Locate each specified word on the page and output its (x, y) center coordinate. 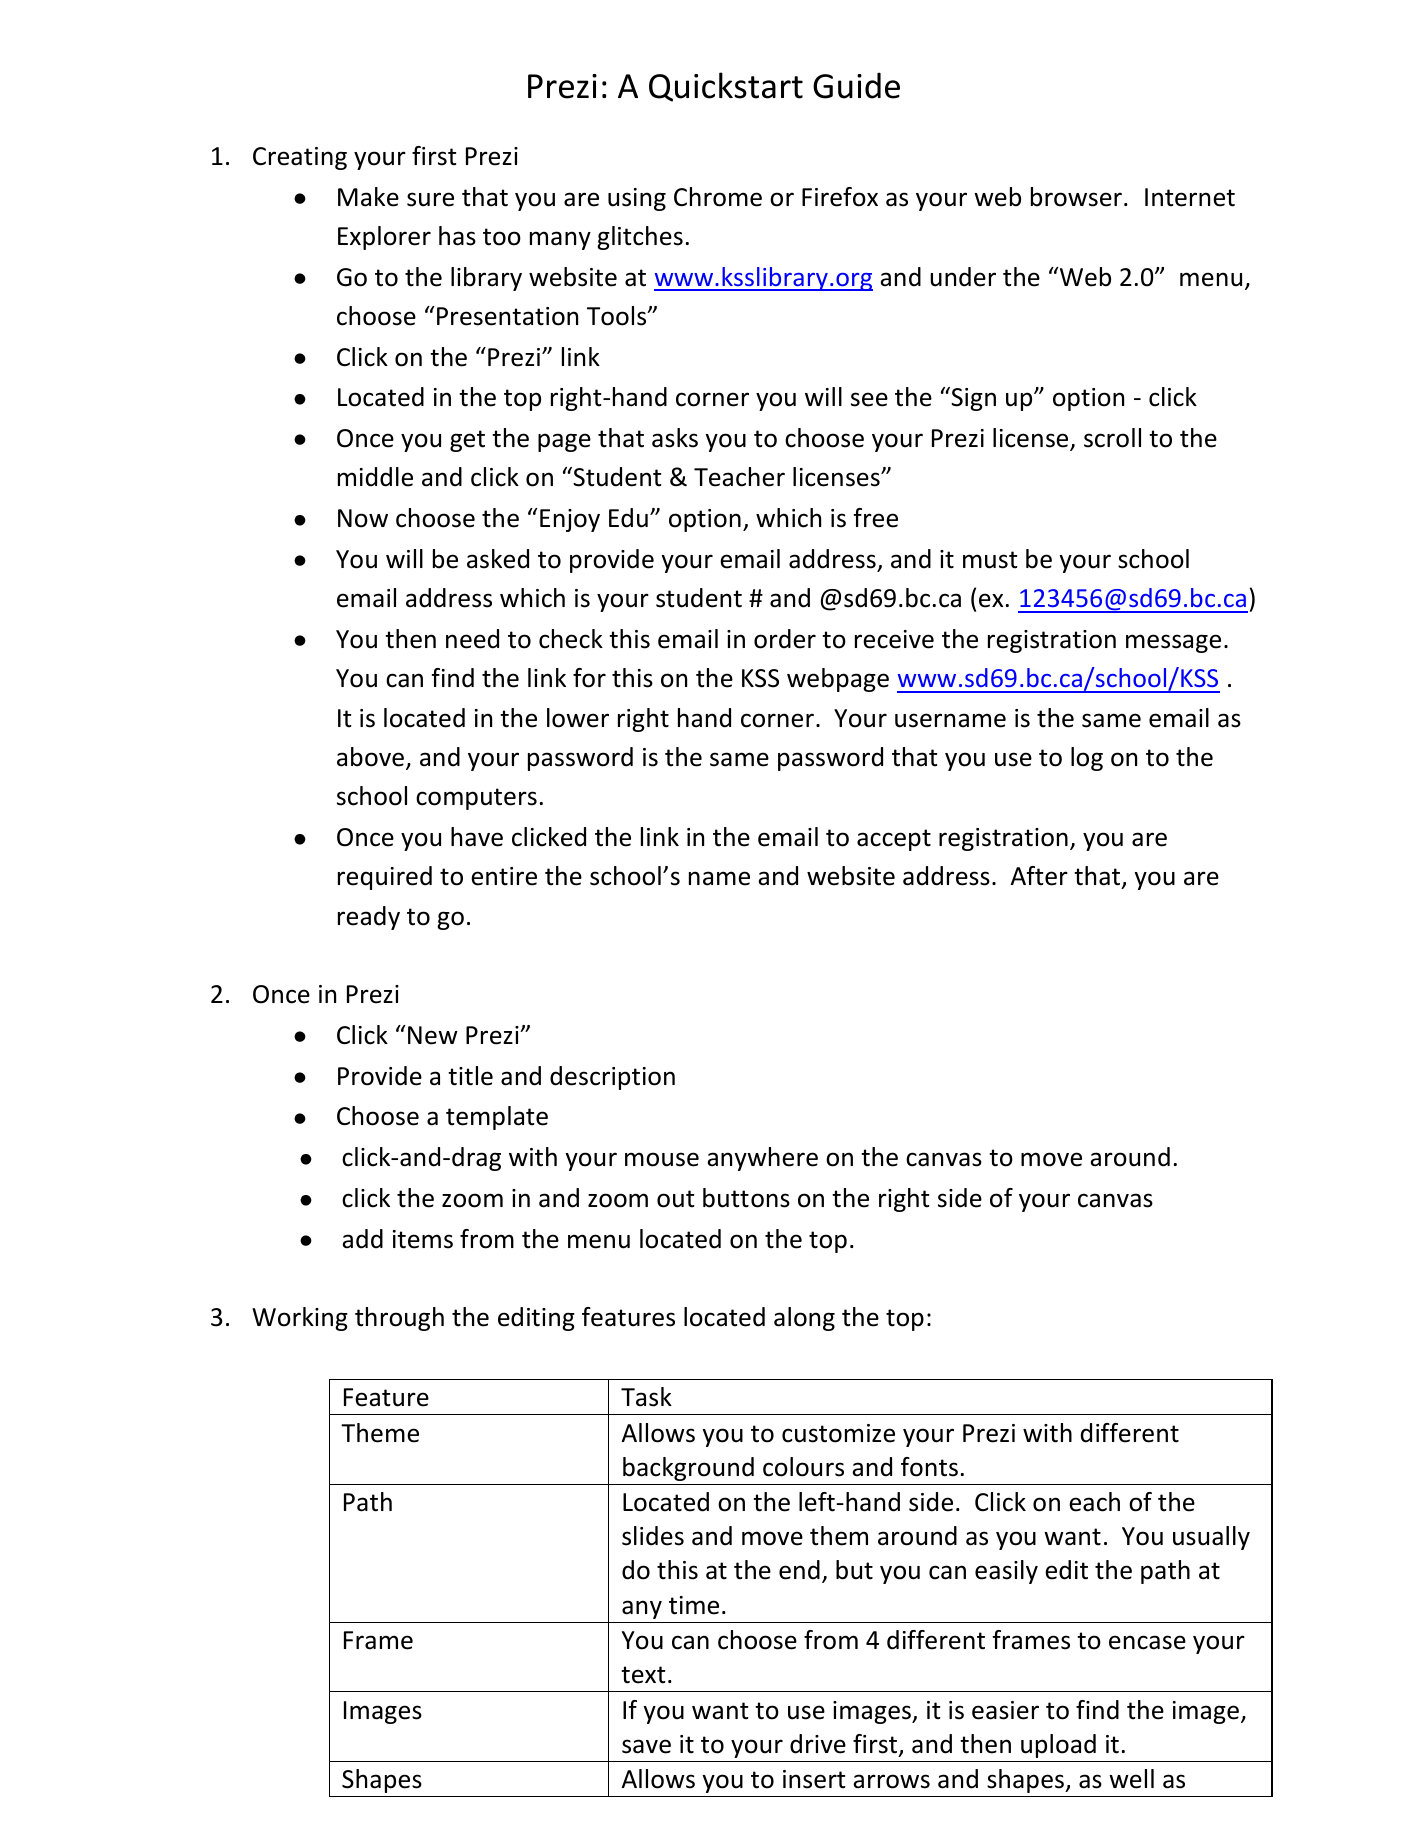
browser (1076, 197)
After (1039, 876)
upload (1058, 1746)
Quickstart (726, 87)
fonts (929, 1467)
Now (363, 518)
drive (818, 1744)
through (399, 1319)
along (804, 1319)
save (646, 1746)
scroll (1112, 438)
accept (894, 840)
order (785, 639)
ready (369, 918)
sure (430, 199)
